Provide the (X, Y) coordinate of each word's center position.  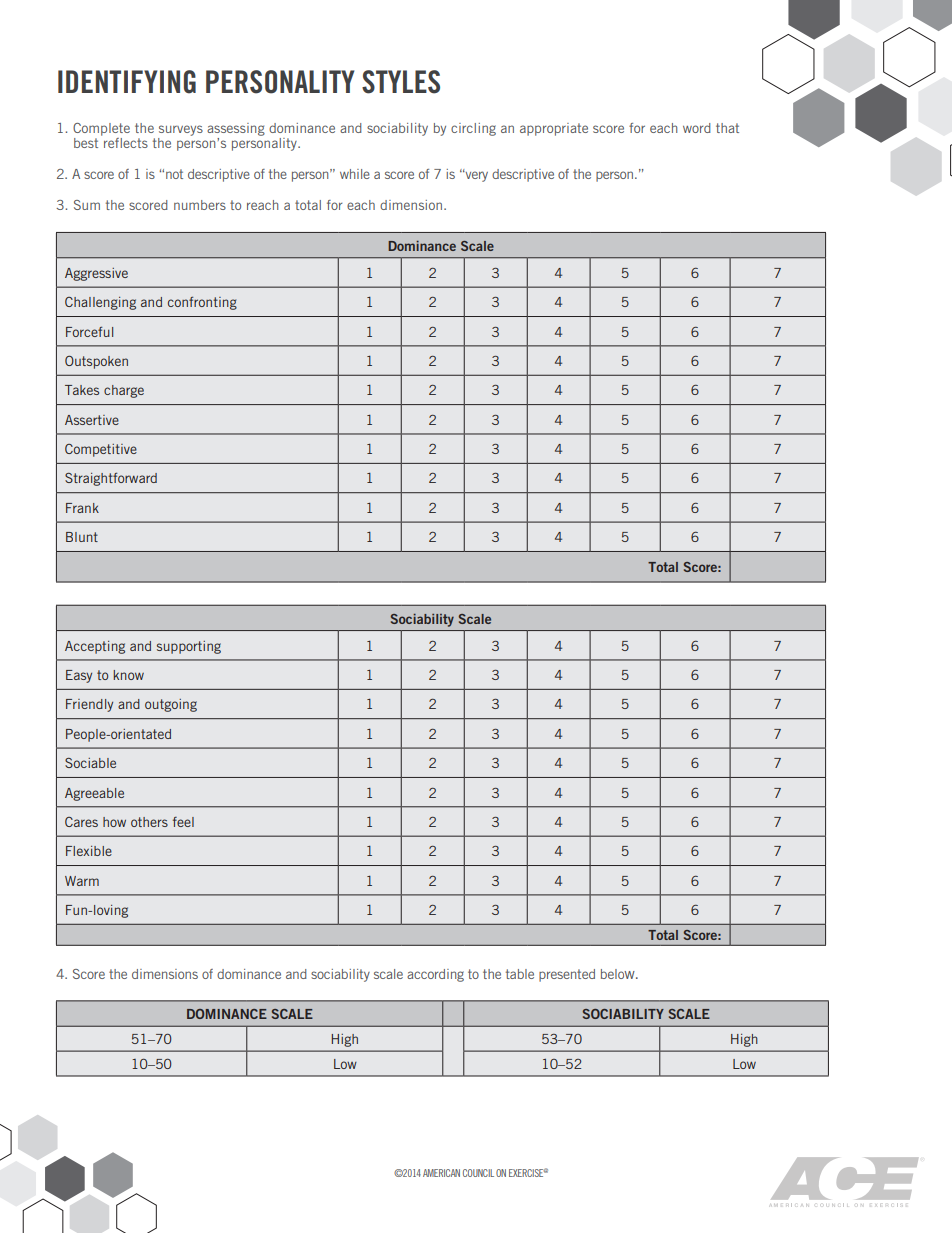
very (475, 176)
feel (183, 822)
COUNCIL (478, 1173)
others (149, 822)
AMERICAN (441, 1173)
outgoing (171, 705)
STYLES (401, 82)
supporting (189, 647)
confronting (202, 303)
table (520, 974)
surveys (181, 130)
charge (124, 391)
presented (567, 975)
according (435, 975)
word (697, 128)
